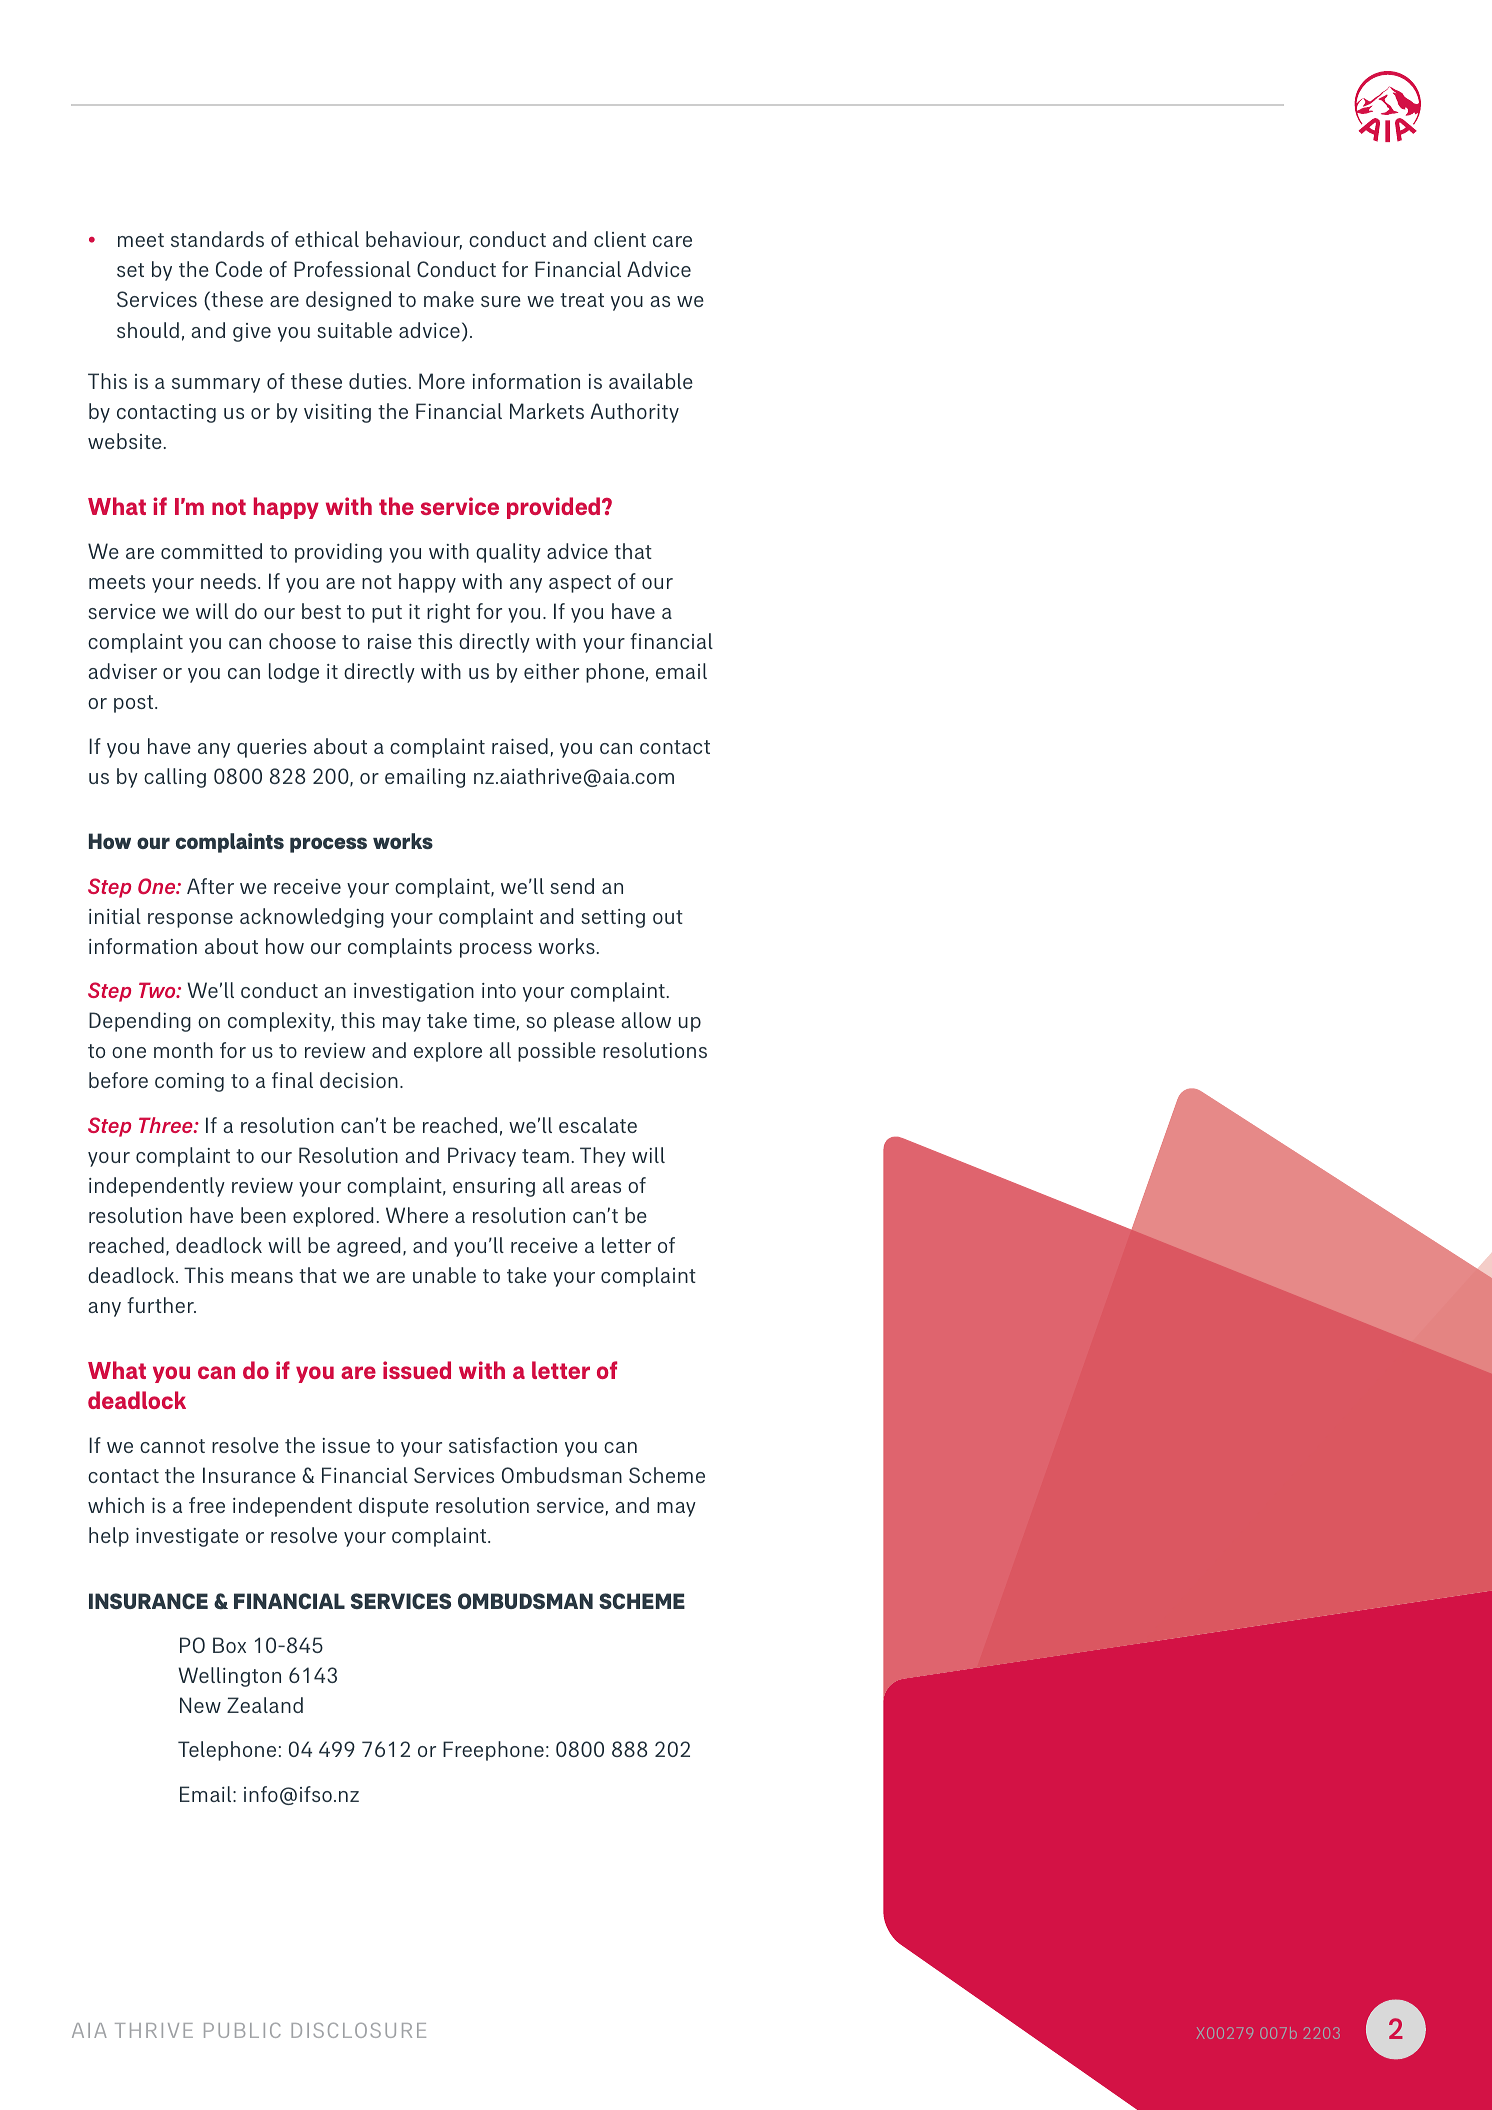  Describe the element at coordinates (572, 886) in the screenshot. I see `send` at that location.
